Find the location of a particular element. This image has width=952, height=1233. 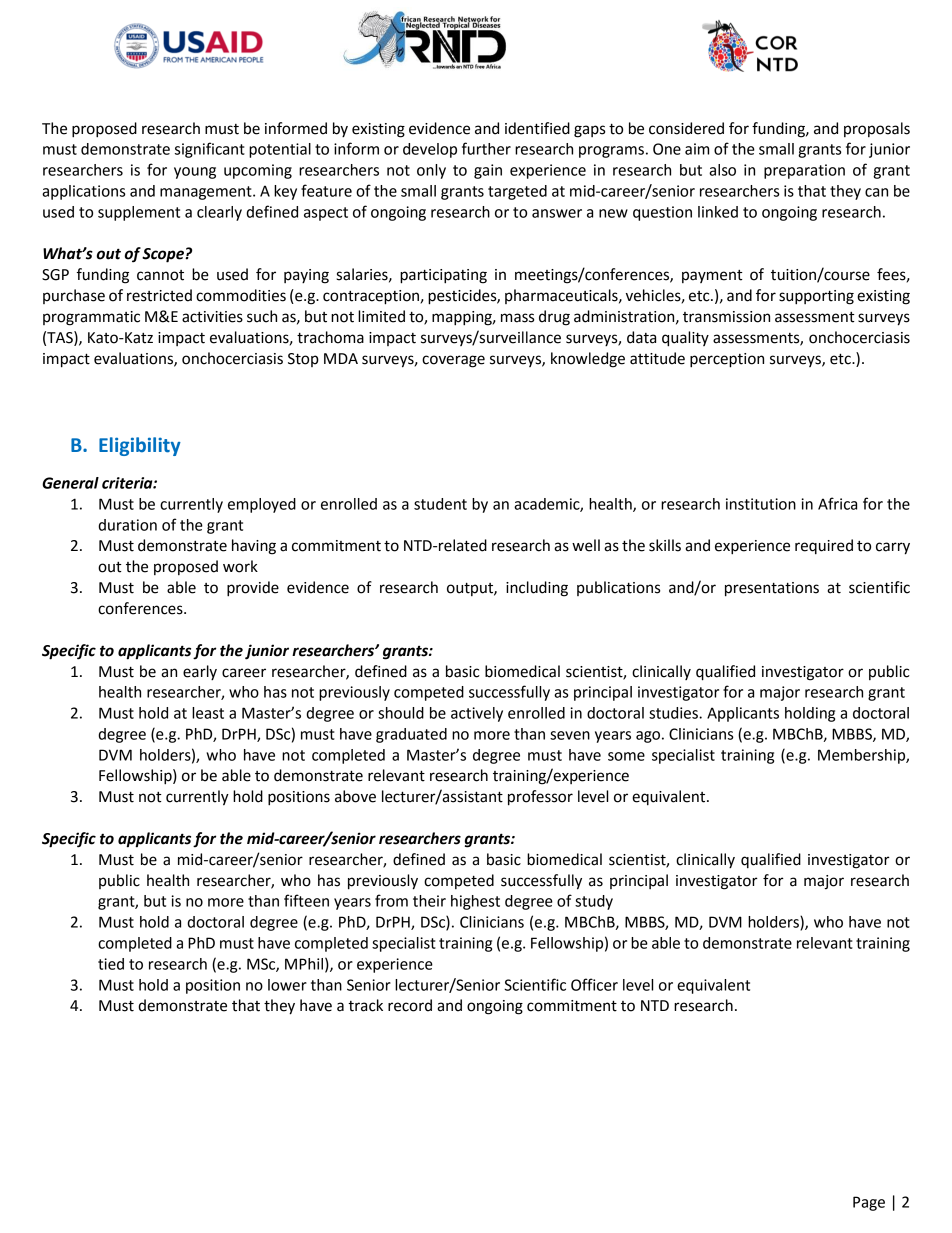

professor is located at coordinates (540, 798).
